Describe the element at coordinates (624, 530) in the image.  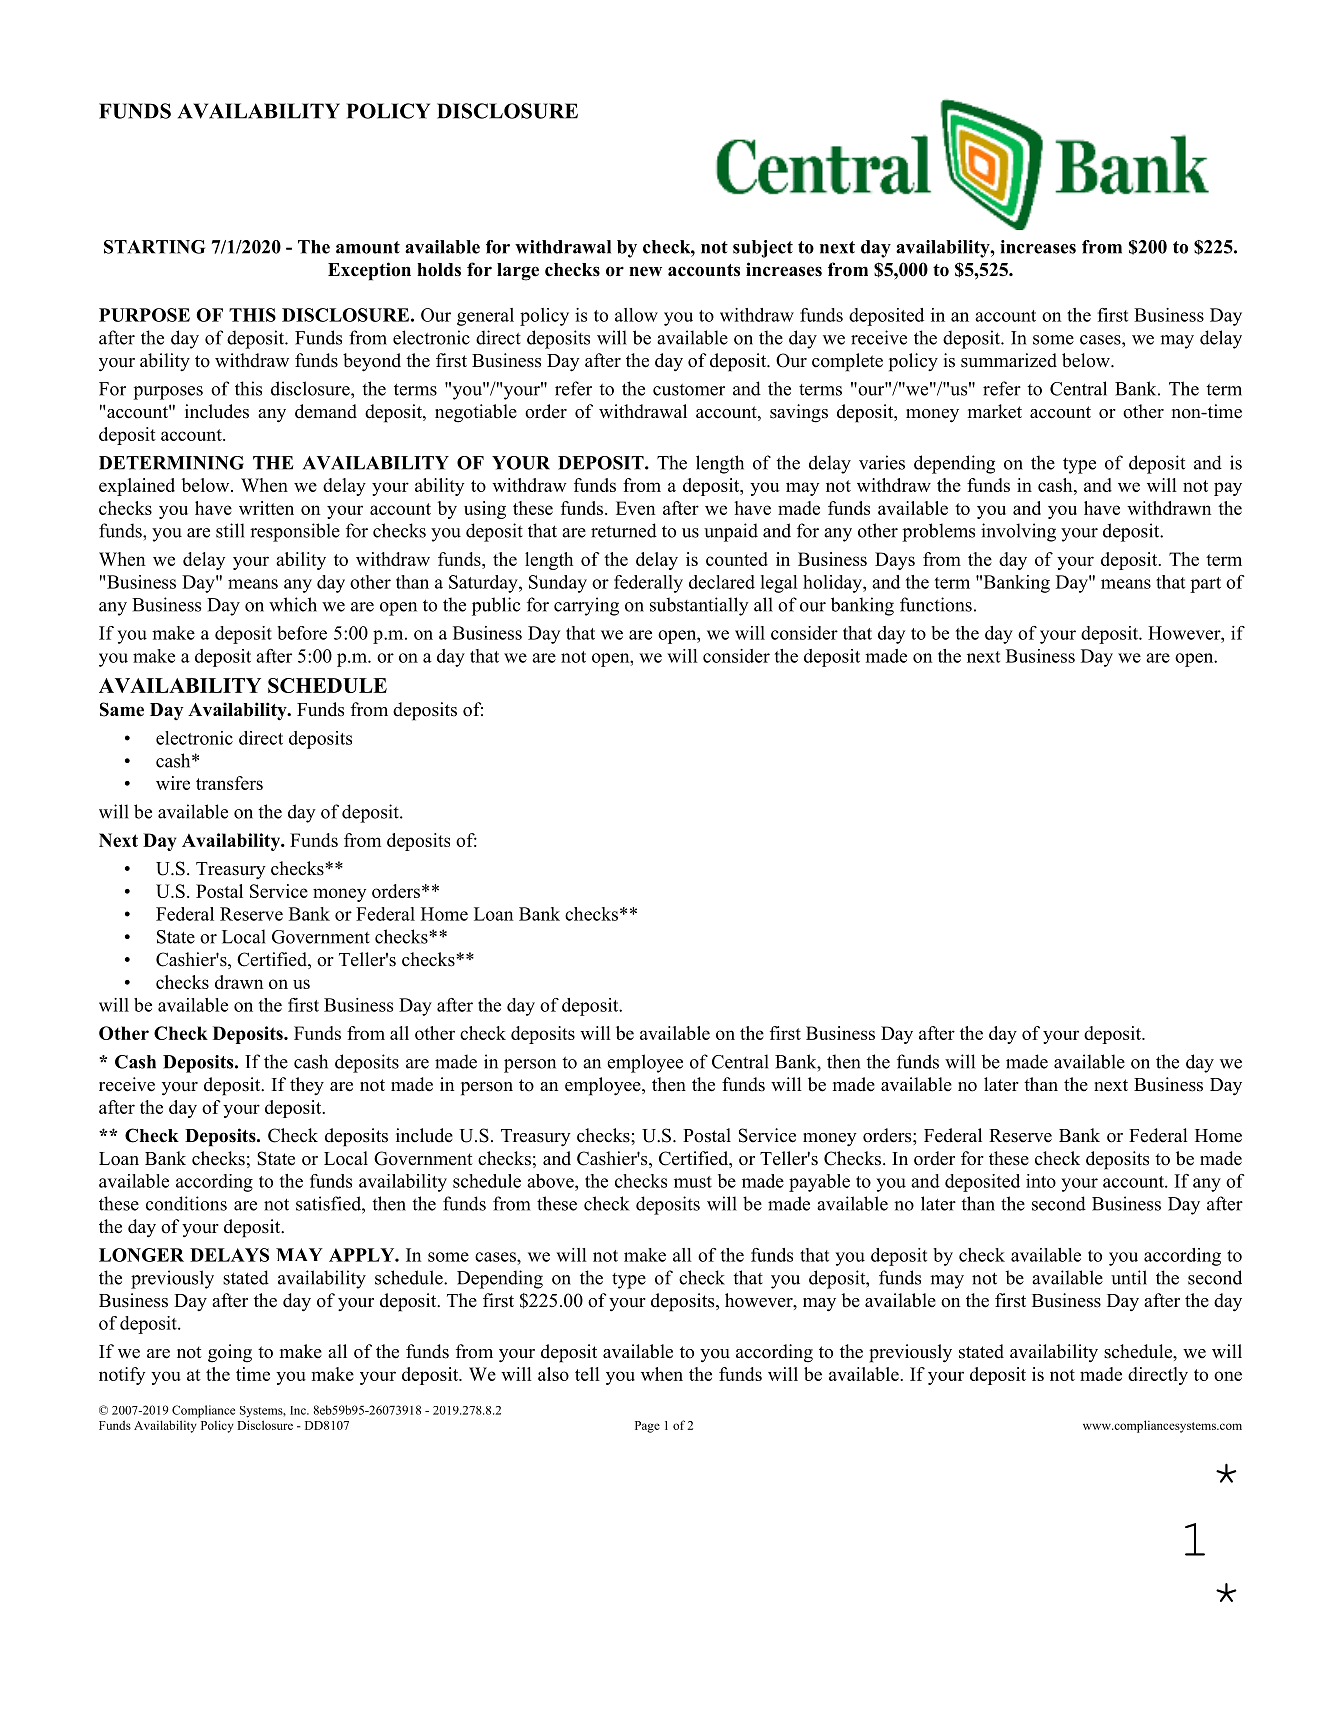
I see `returned` at that location.
